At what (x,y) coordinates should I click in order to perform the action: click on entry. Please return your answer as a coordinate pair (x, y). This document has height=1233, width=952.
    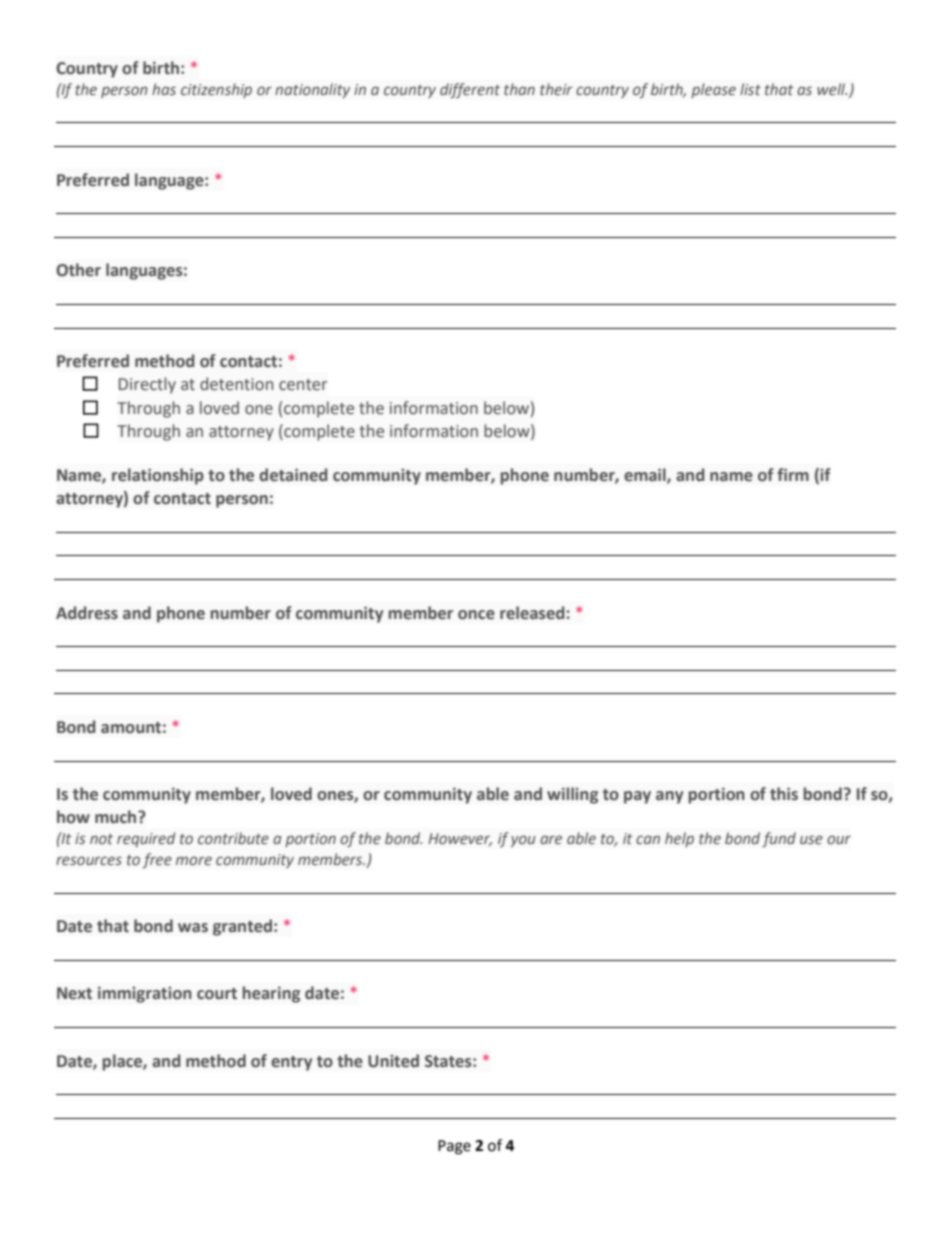
    Looking at the image, I should click on (291, 1063).
